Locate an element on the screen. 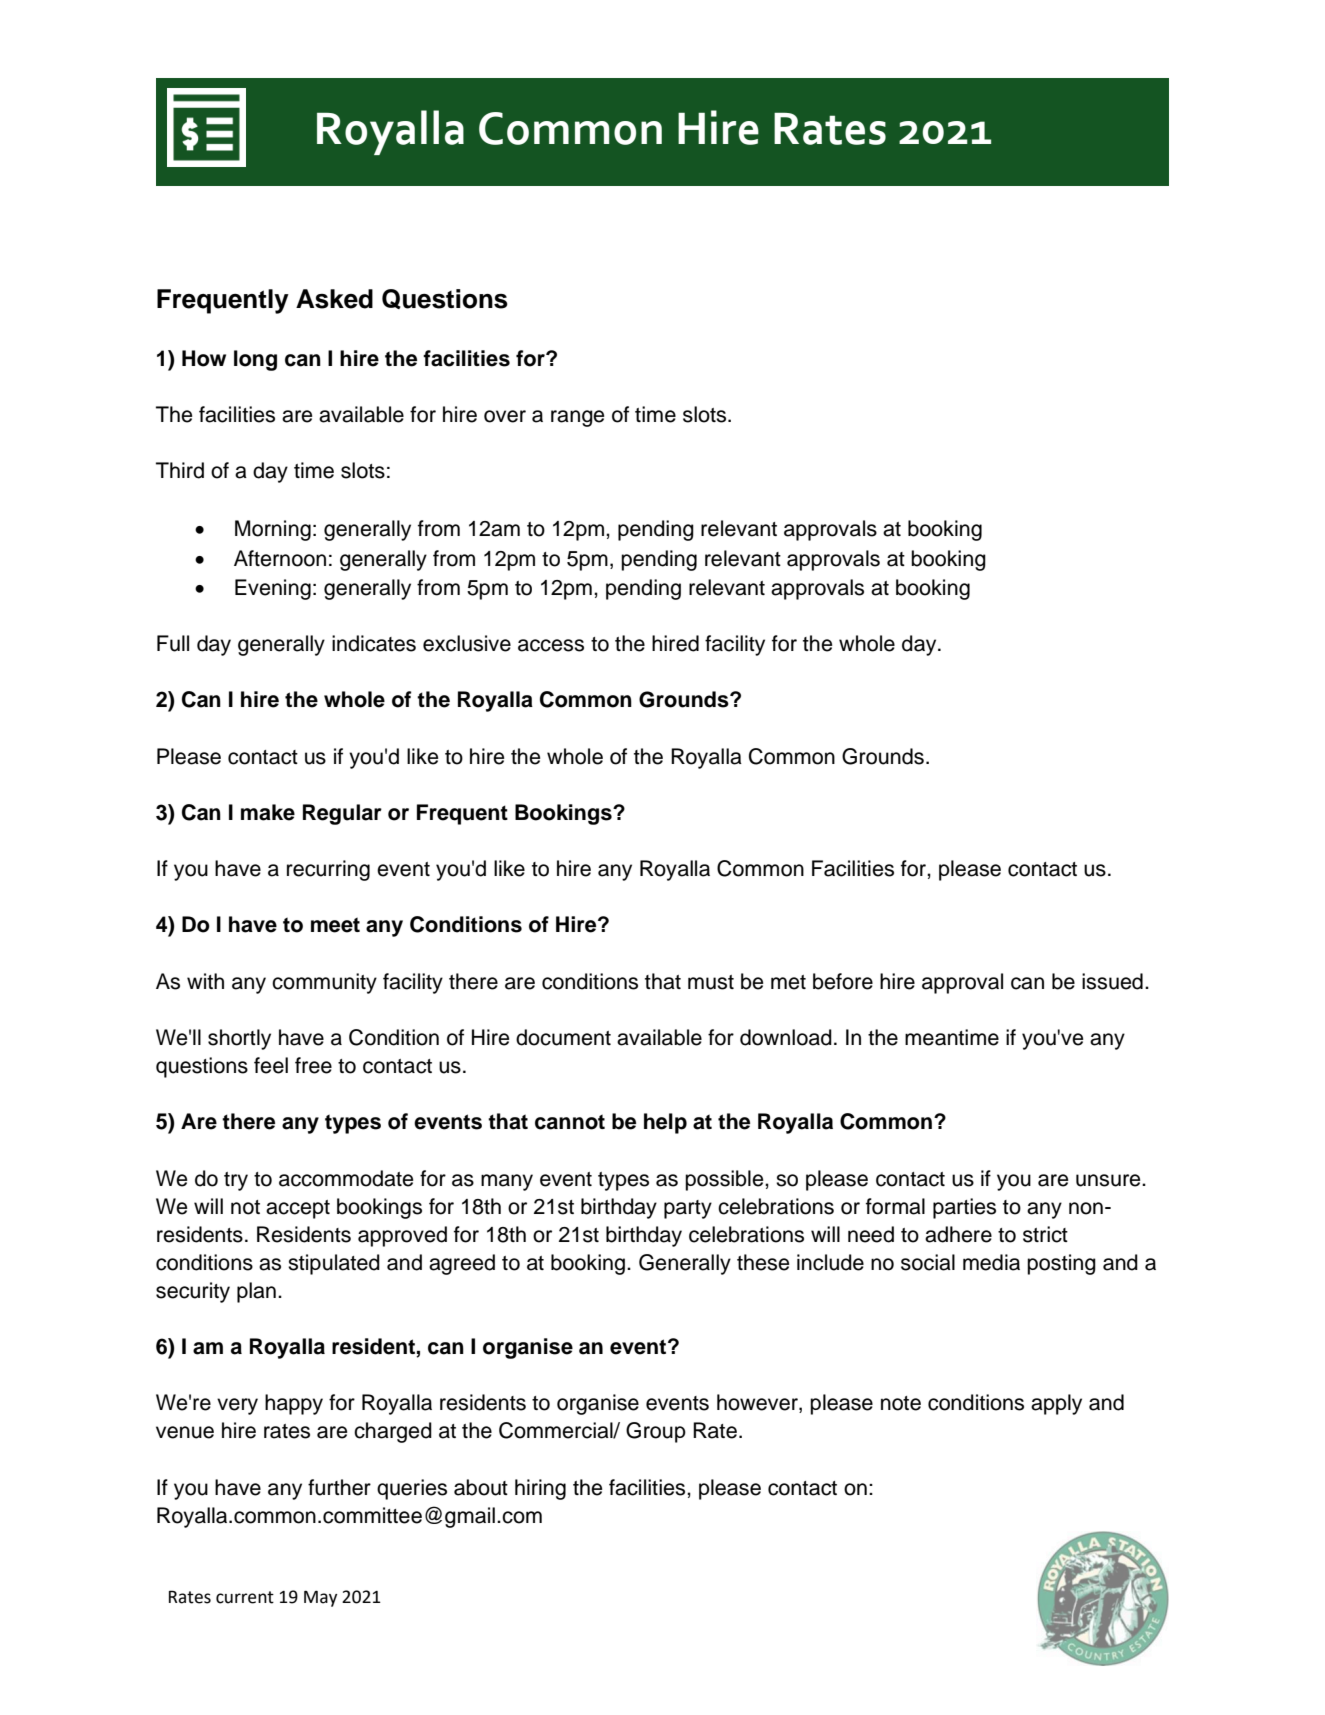 Image resolution: width=1325 pixels, height=1715 pixels. help is located at coordinates (665, 1123).
